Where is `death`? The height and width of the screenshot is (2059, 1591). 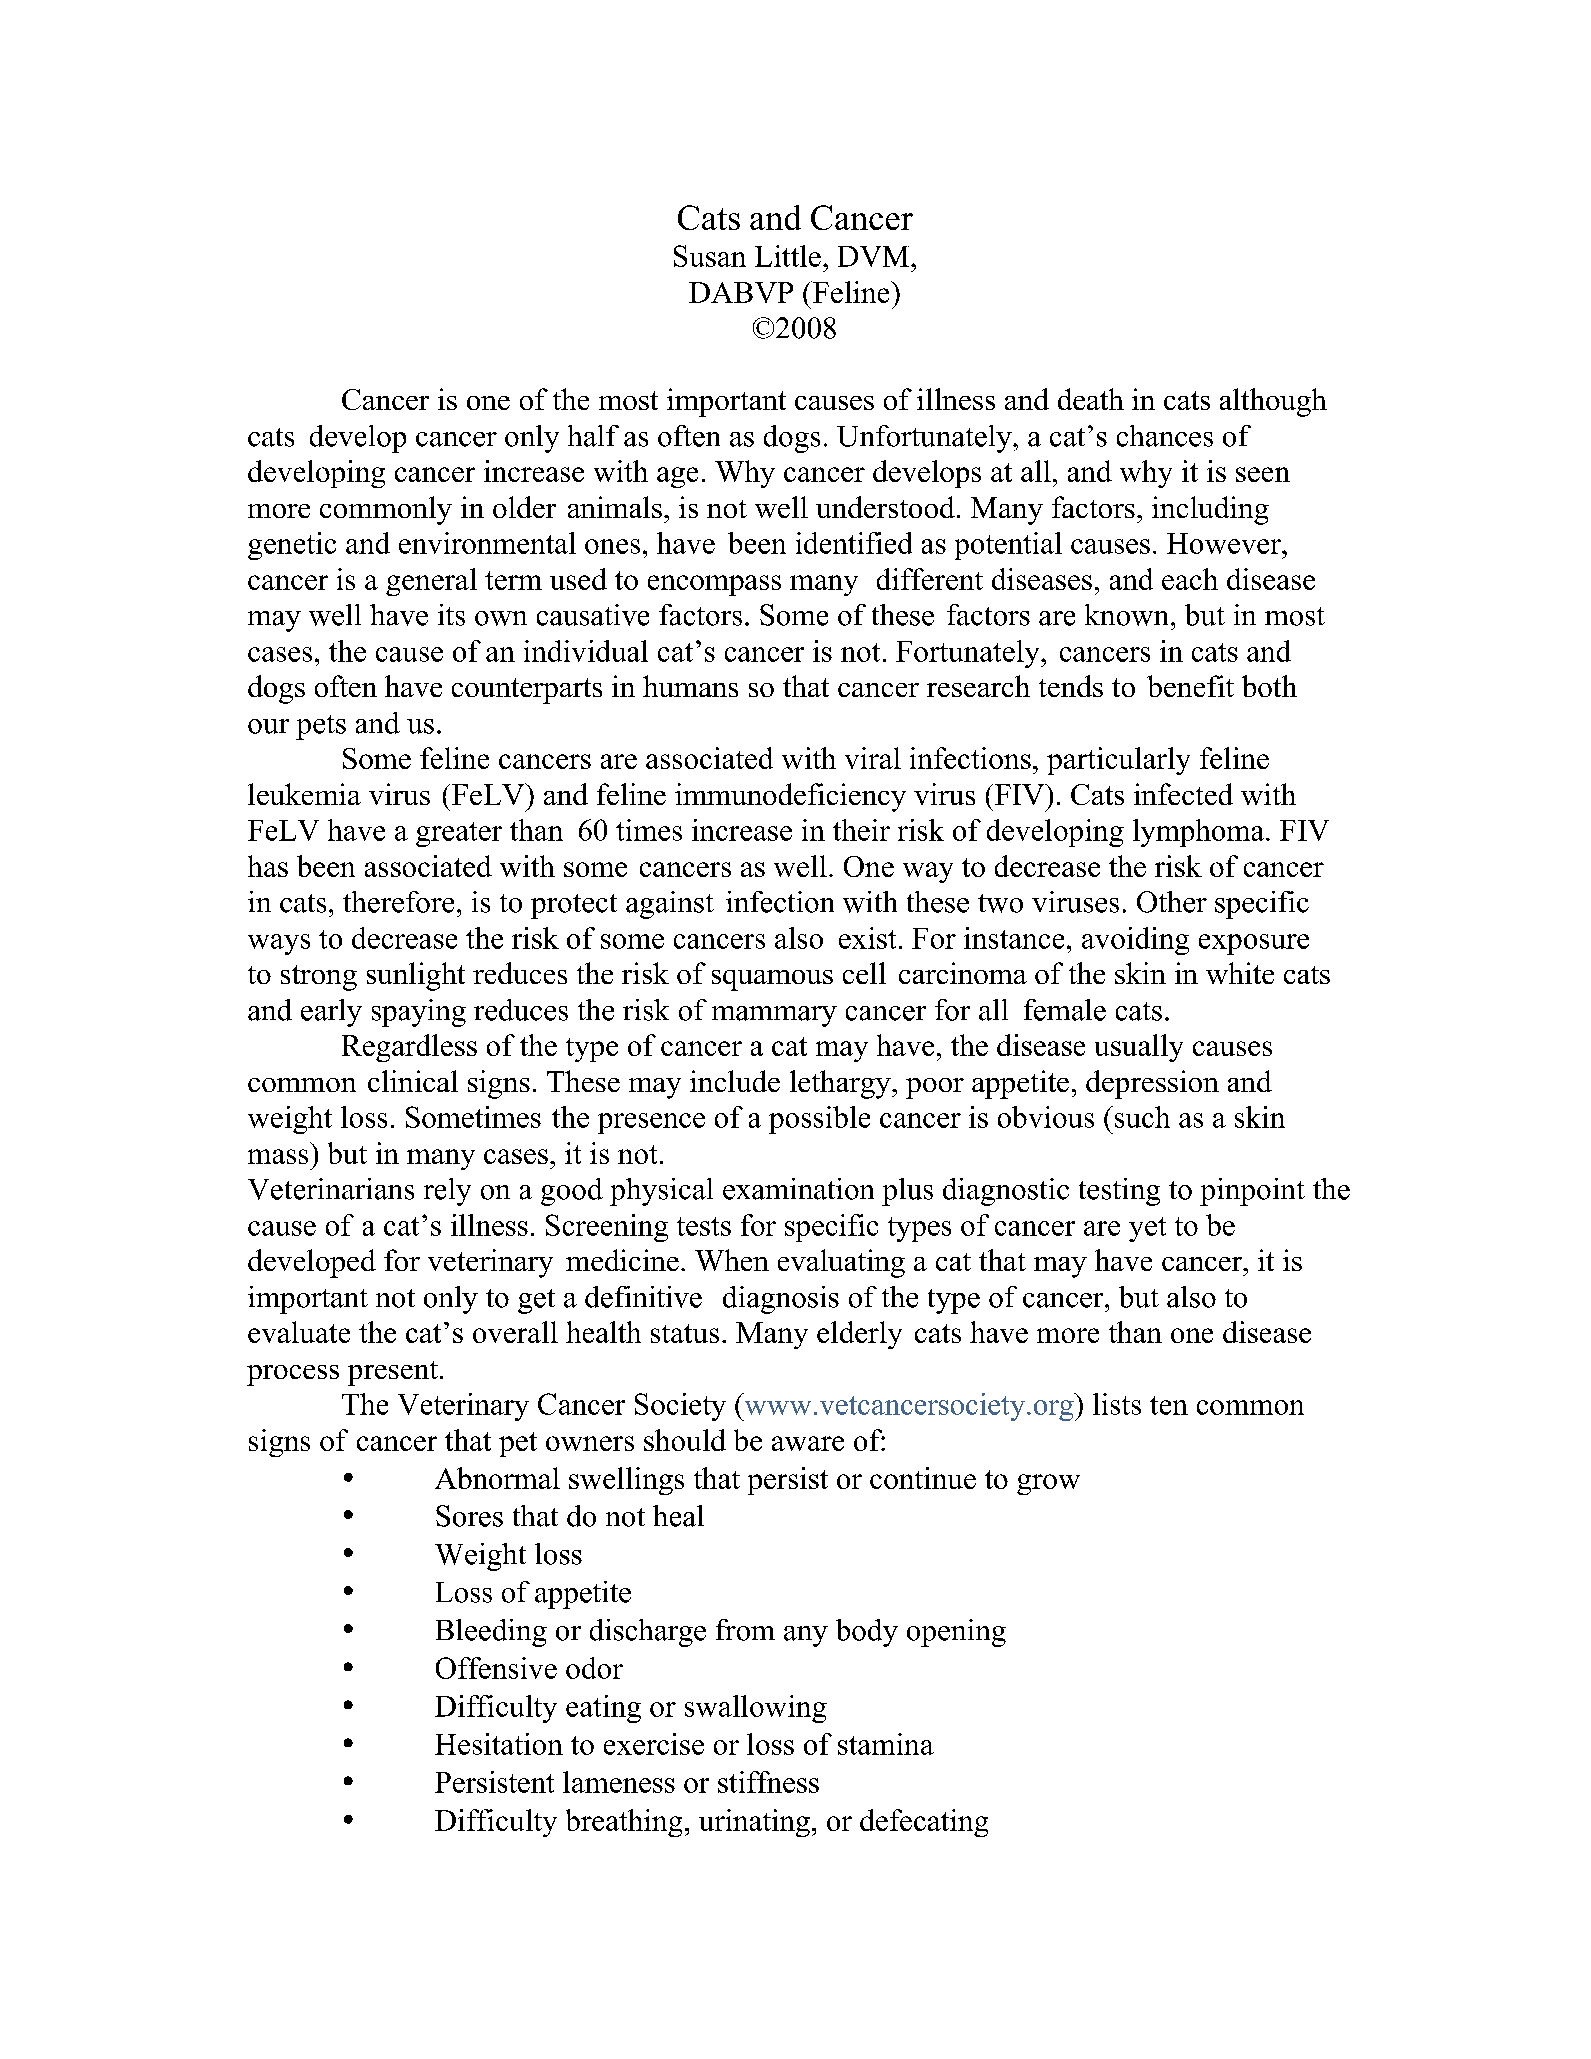 death is located at coordinates (1091, 399).
